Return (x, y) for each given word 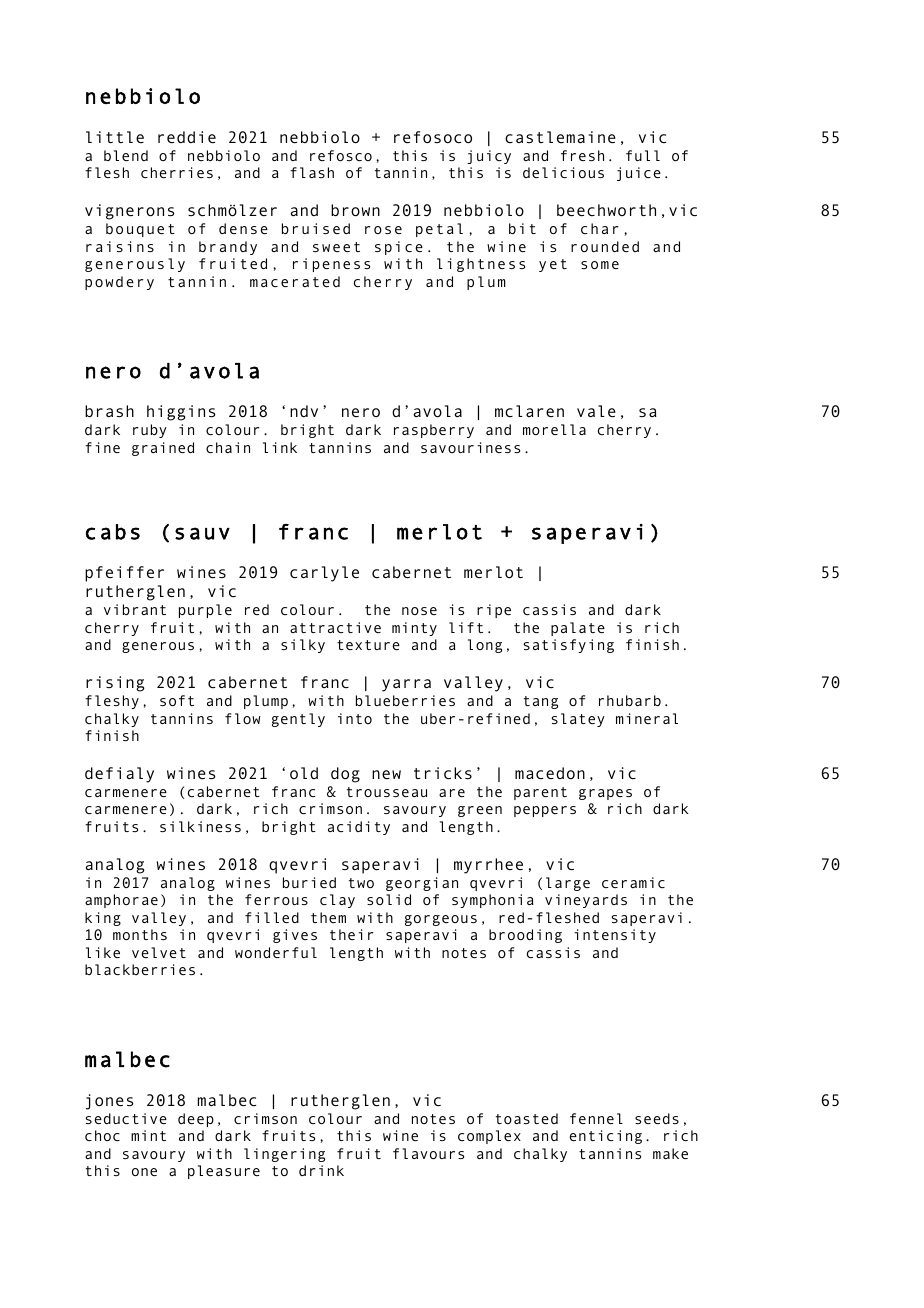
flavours (428, 1153)
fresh (582, 155)
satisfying (568, 646)
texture (368, 645)
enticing (605, 1137)
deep (196, 1120)
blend (126, 155)
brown (355, 210)
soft (177, 700)
